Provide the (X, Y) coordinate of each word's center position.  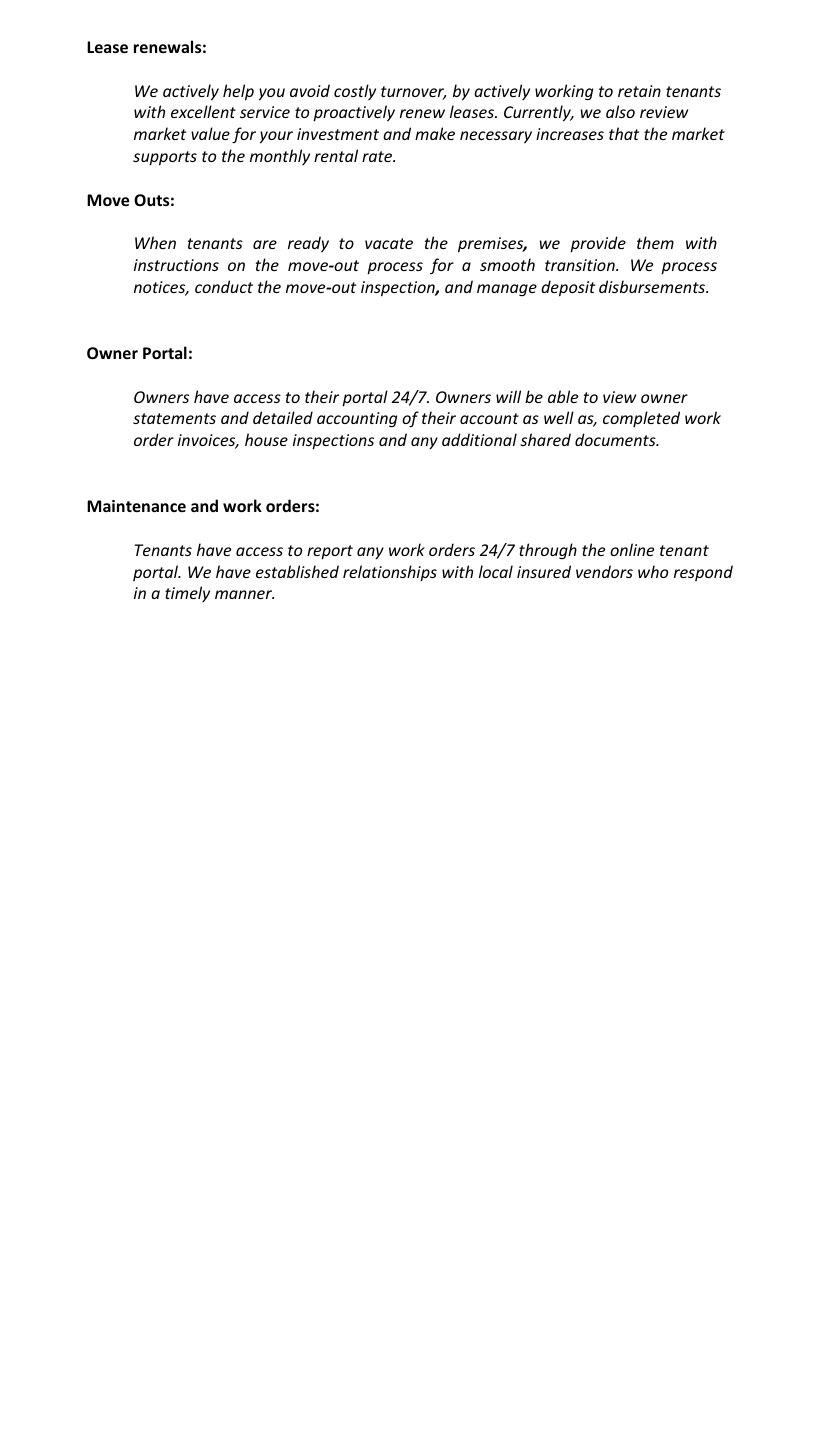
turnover (413, 93)
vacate (389, 243)
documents (616, 439)
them (655, 242)
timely (187, 594)
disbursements (653, 286)
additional (479, 439)
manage (507, 290)
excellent (203, 111)
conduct (224, 286)
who (653, 571)
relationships (390, 573)
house (266, 439)
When (155, 242)
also (620, 111)
